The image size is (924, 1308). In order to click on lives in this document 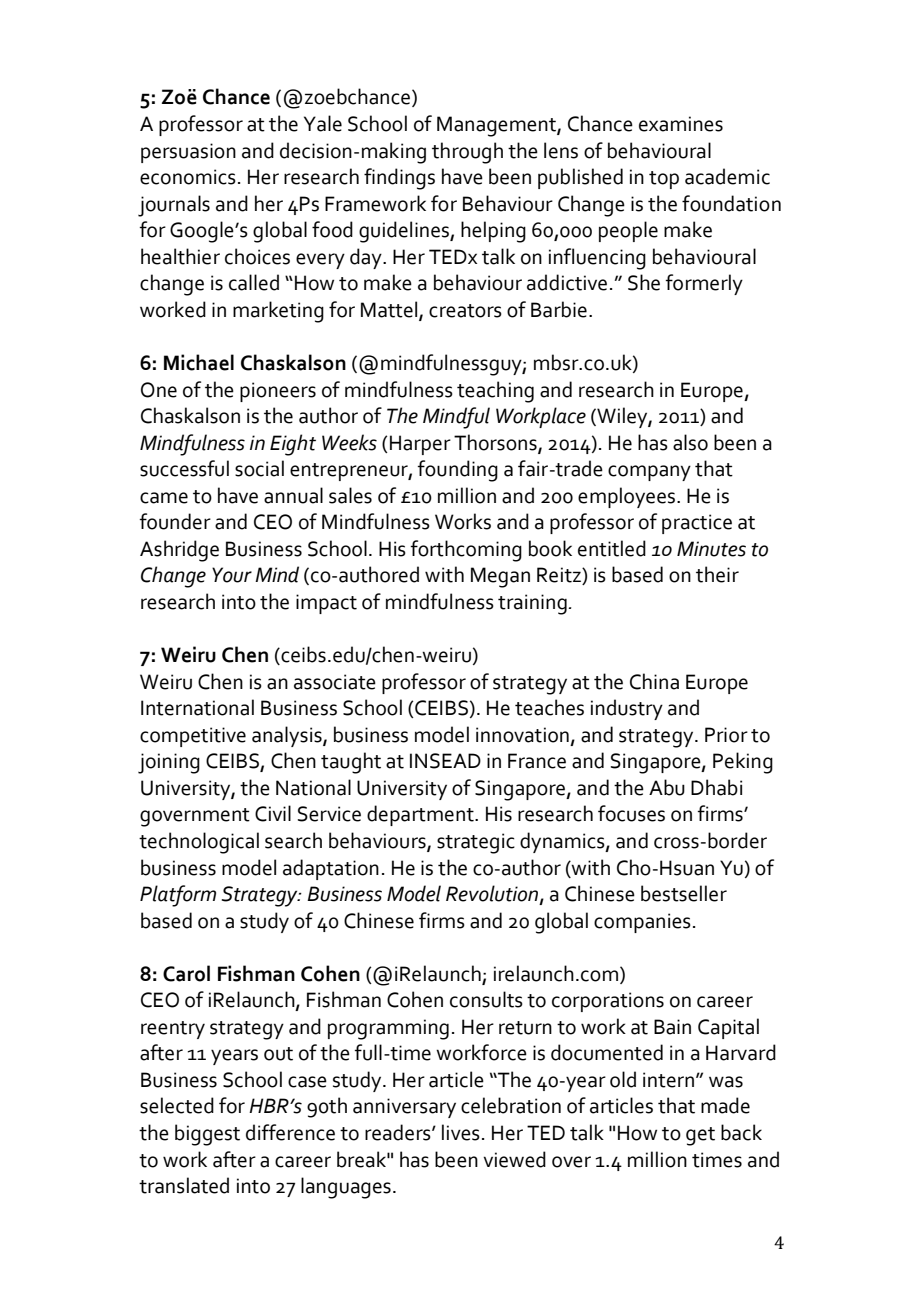, I will do `click(461, 1132)`.
